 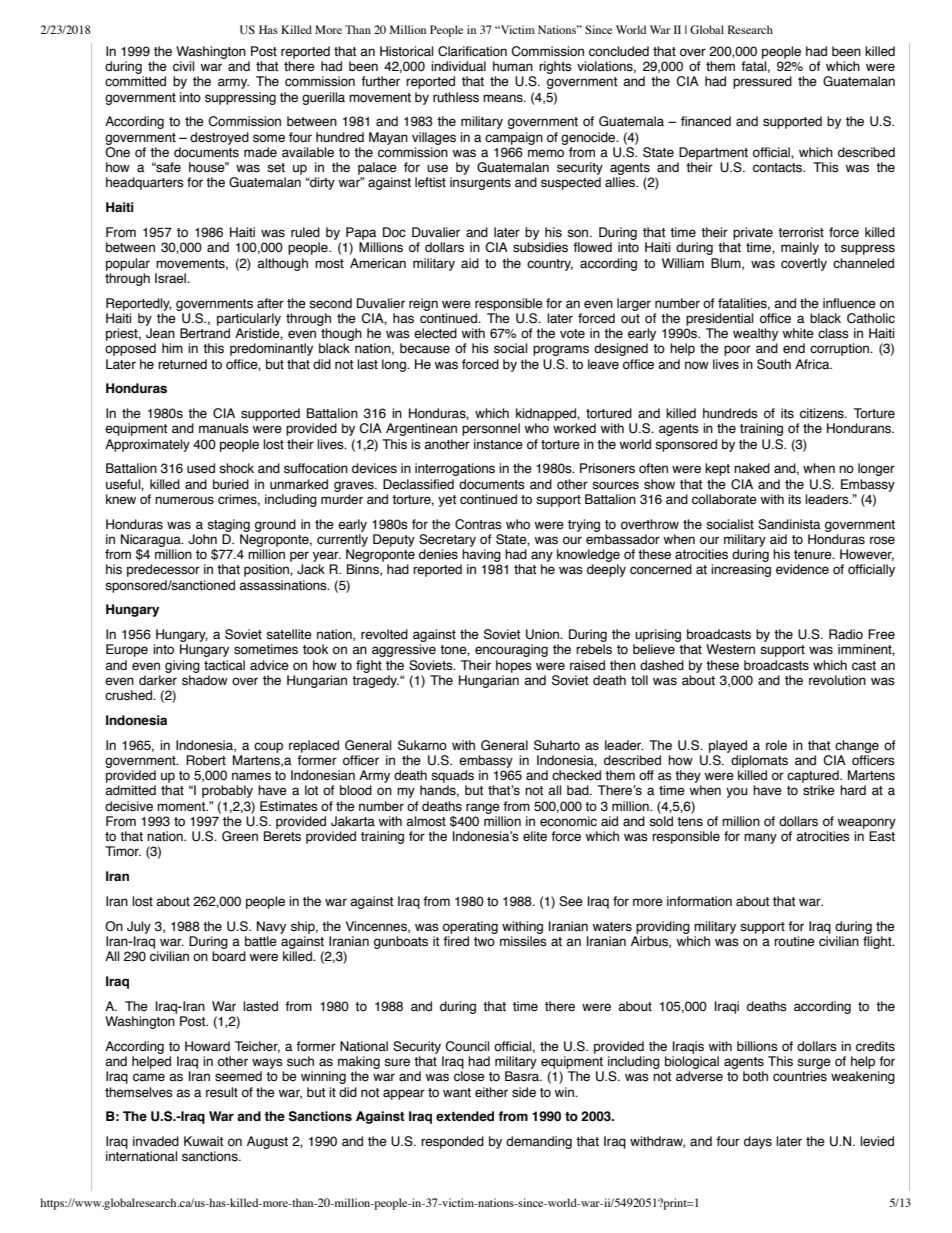 What do you see at coordinates (802, 569) in the screenshot?
I see `evidence` at bounding box center [802, 569].
